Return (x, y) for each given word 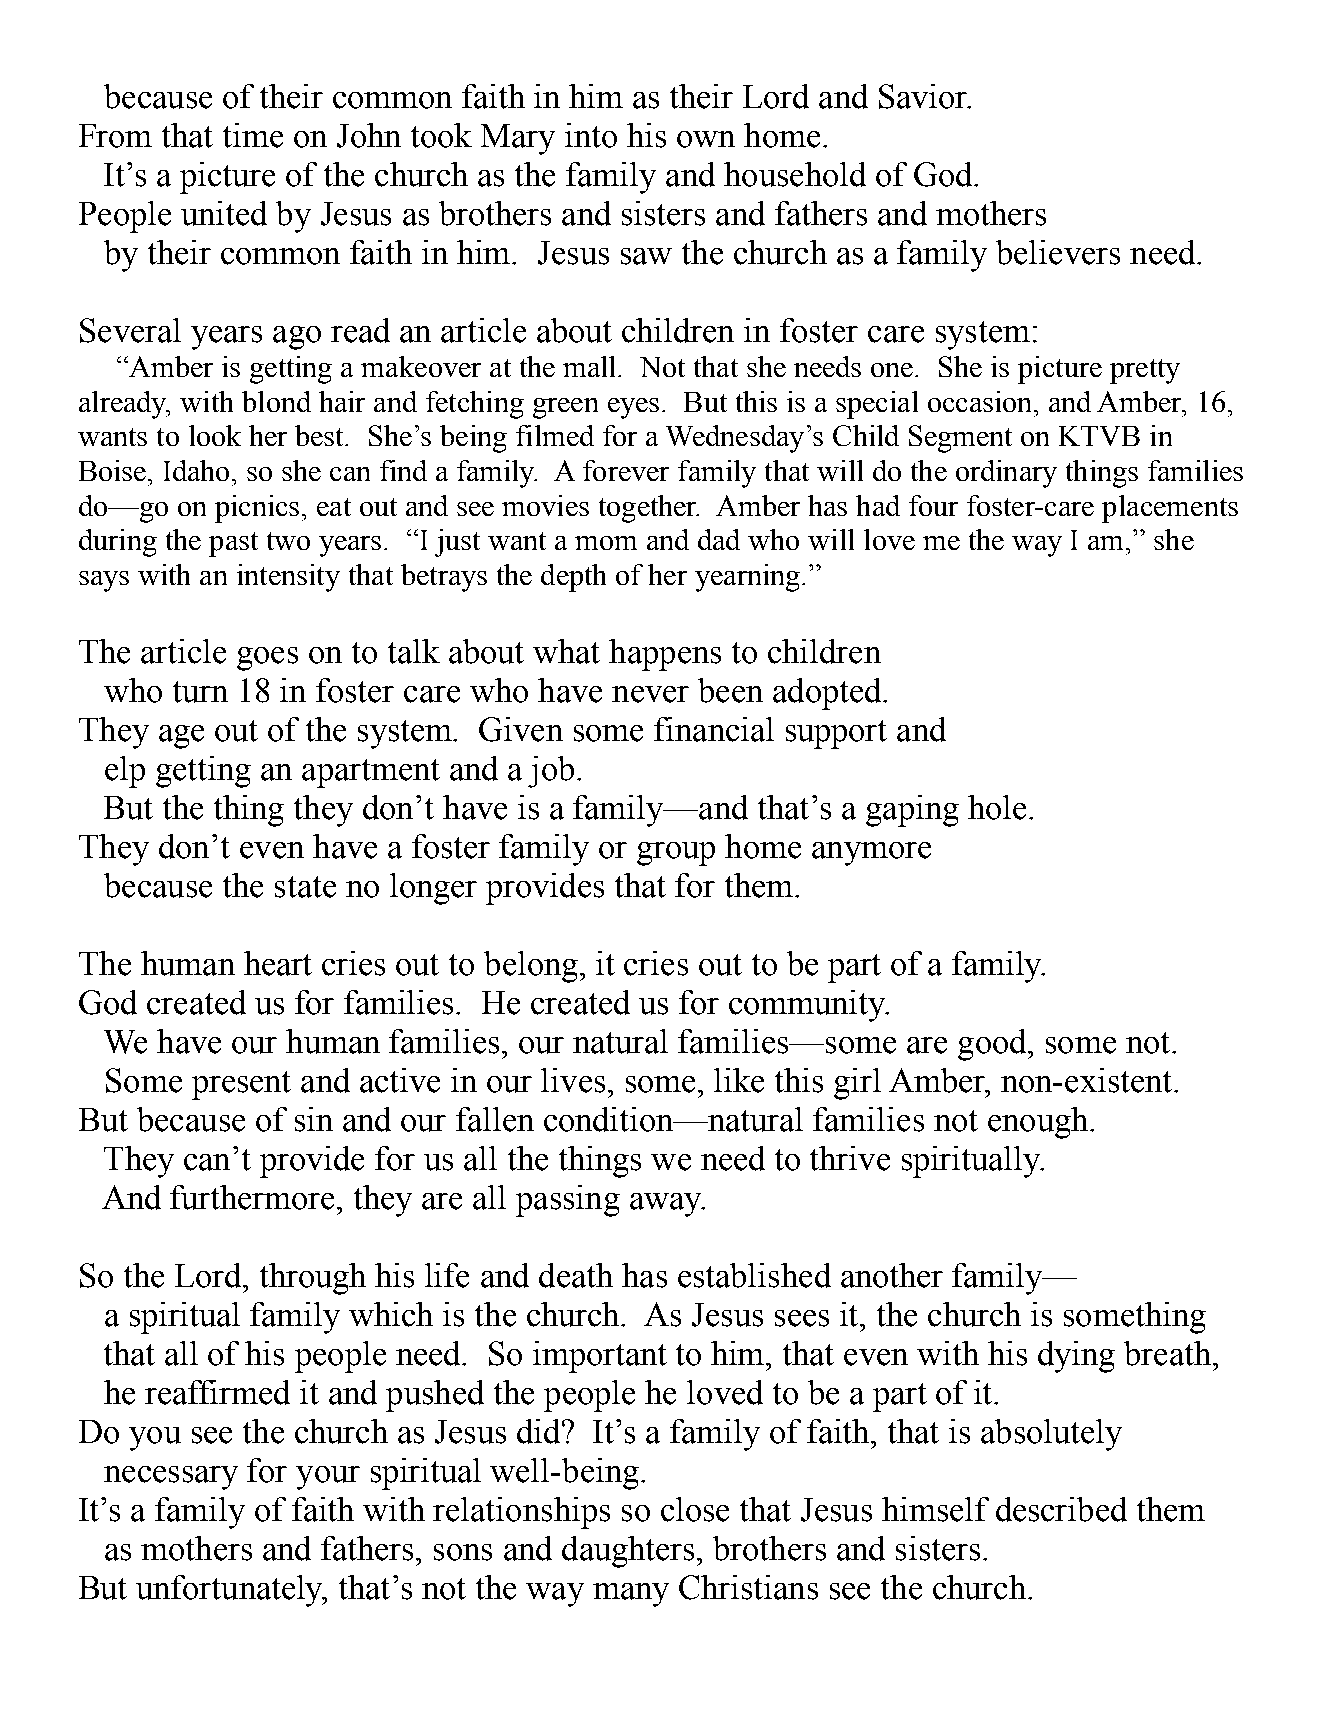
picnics (257, 509)
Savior (924, 96)
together (649, 509)
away (667, 1205)
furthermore (254, 1197)
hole (997, 807)
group (676, 854)
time (253, 135)
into (591, 135)
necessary (171, 1478)
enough (1039, 1123)
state (305, 887)
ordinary (1006, 474)
